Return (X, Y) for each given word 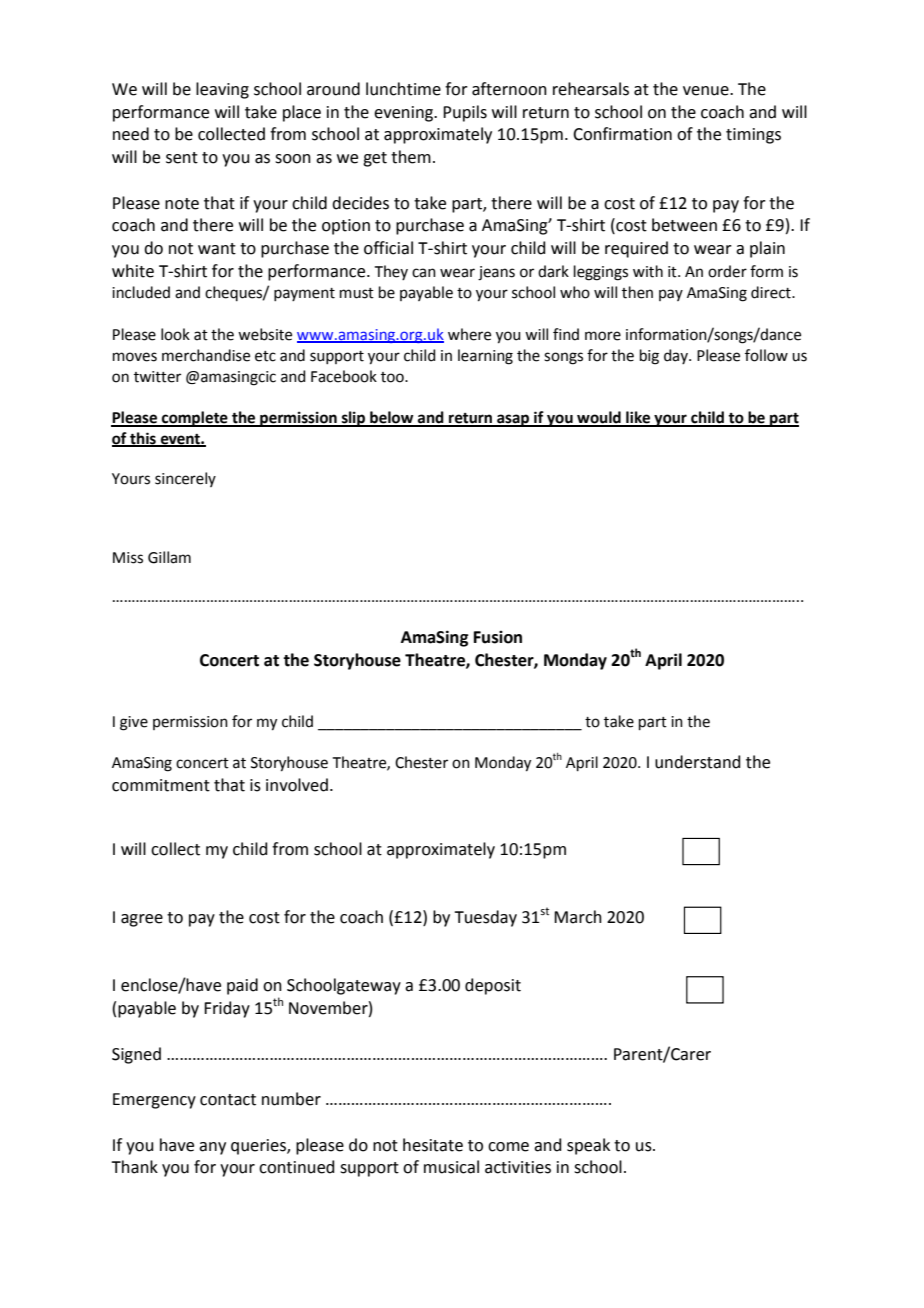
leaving (222, 90)
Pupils (465, 113)
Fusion (498, 637)
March (578, 917)
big (649, 357)
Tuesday (485, 918)
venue (707, 91)
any (212, 1148)
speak (588, 1146)
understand (698, 762)
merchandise (206, 355)
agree (142, 920)
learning (485, 357)
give (134, 723)
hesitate (433, 1145)
